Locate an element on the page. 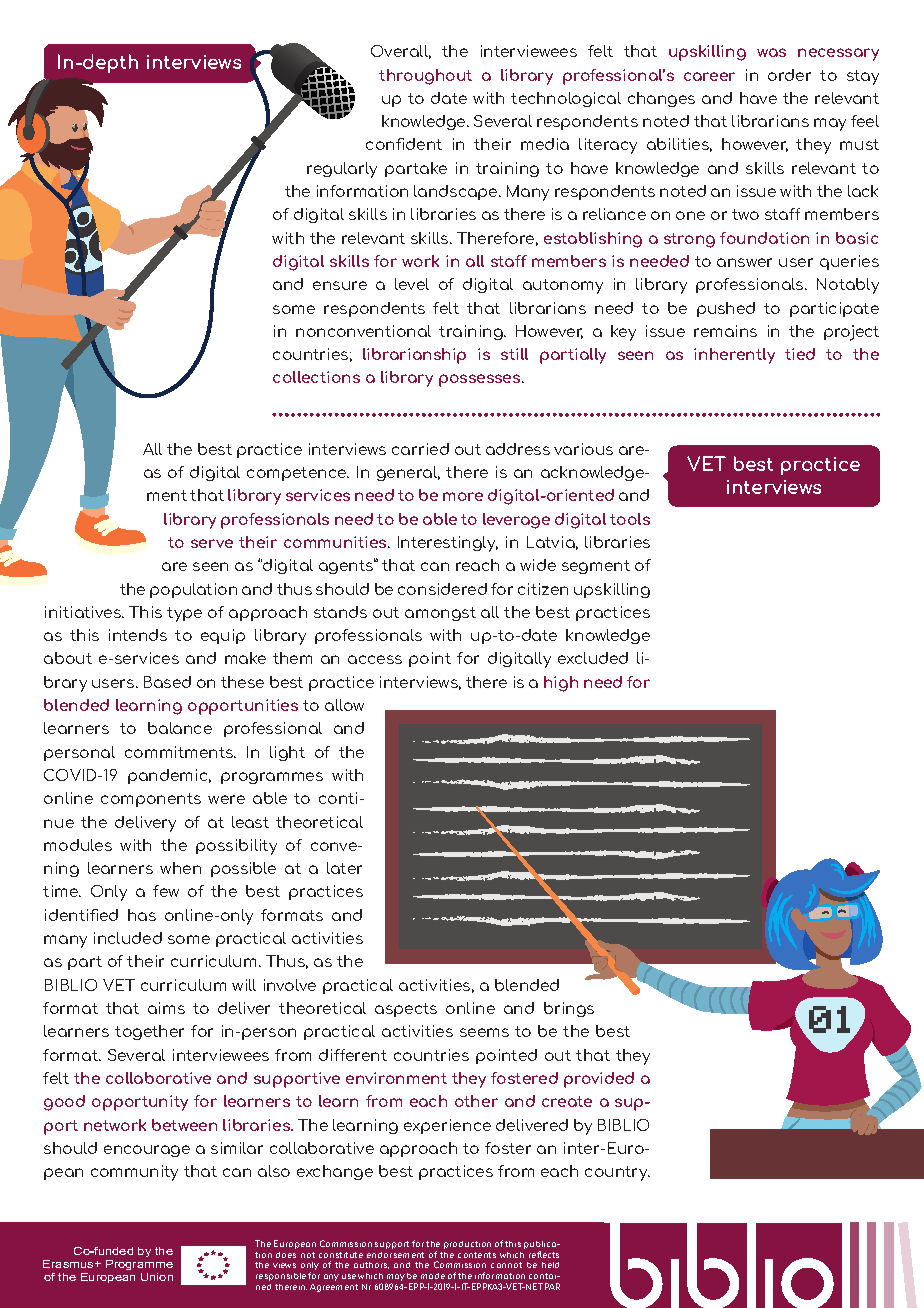 Image resolution: width=924 pixels, height=1308 pixels. included is located at coordinates (128, 938).
